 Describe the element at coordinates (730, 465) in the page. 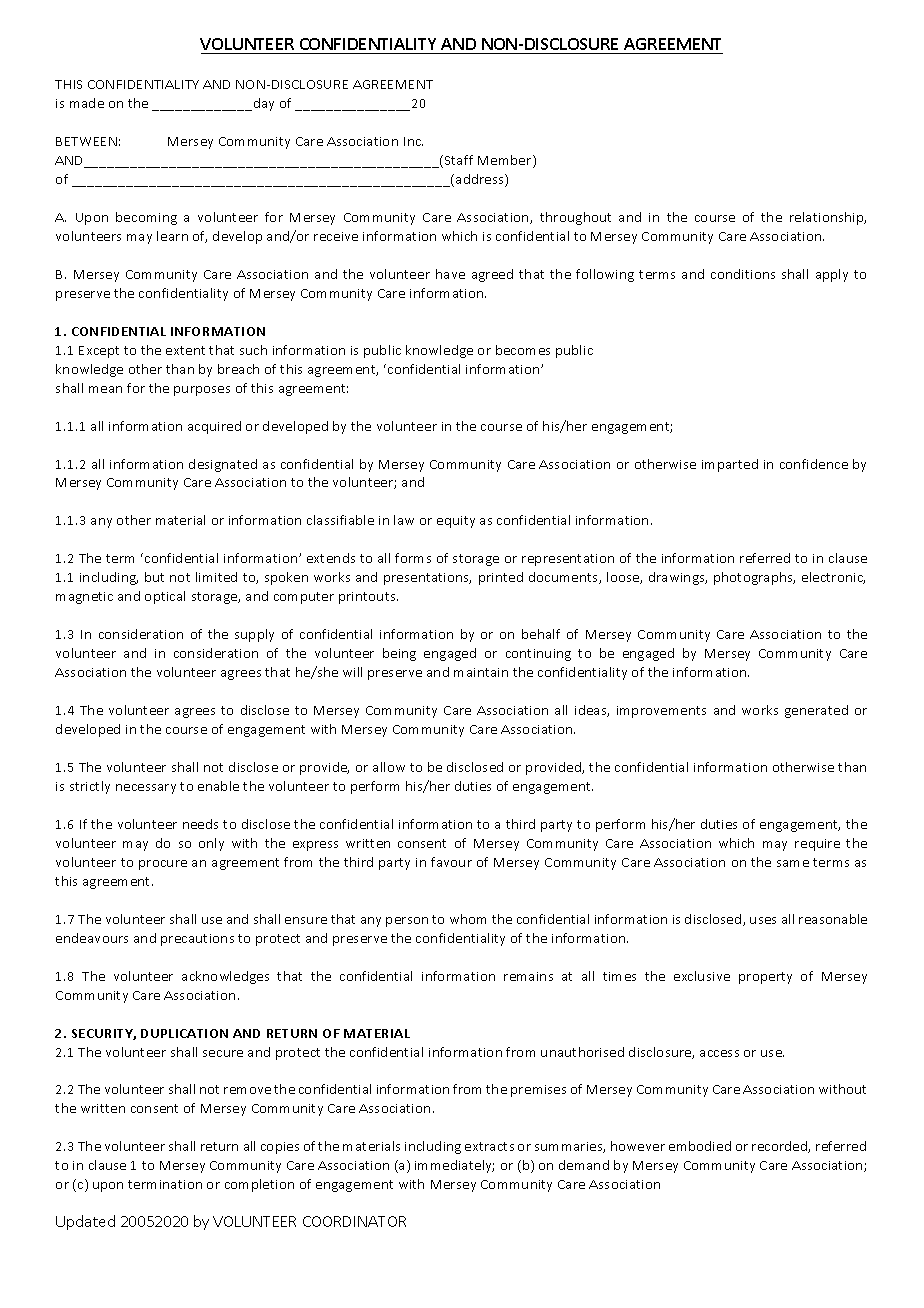

I see `imparted` at that location.
